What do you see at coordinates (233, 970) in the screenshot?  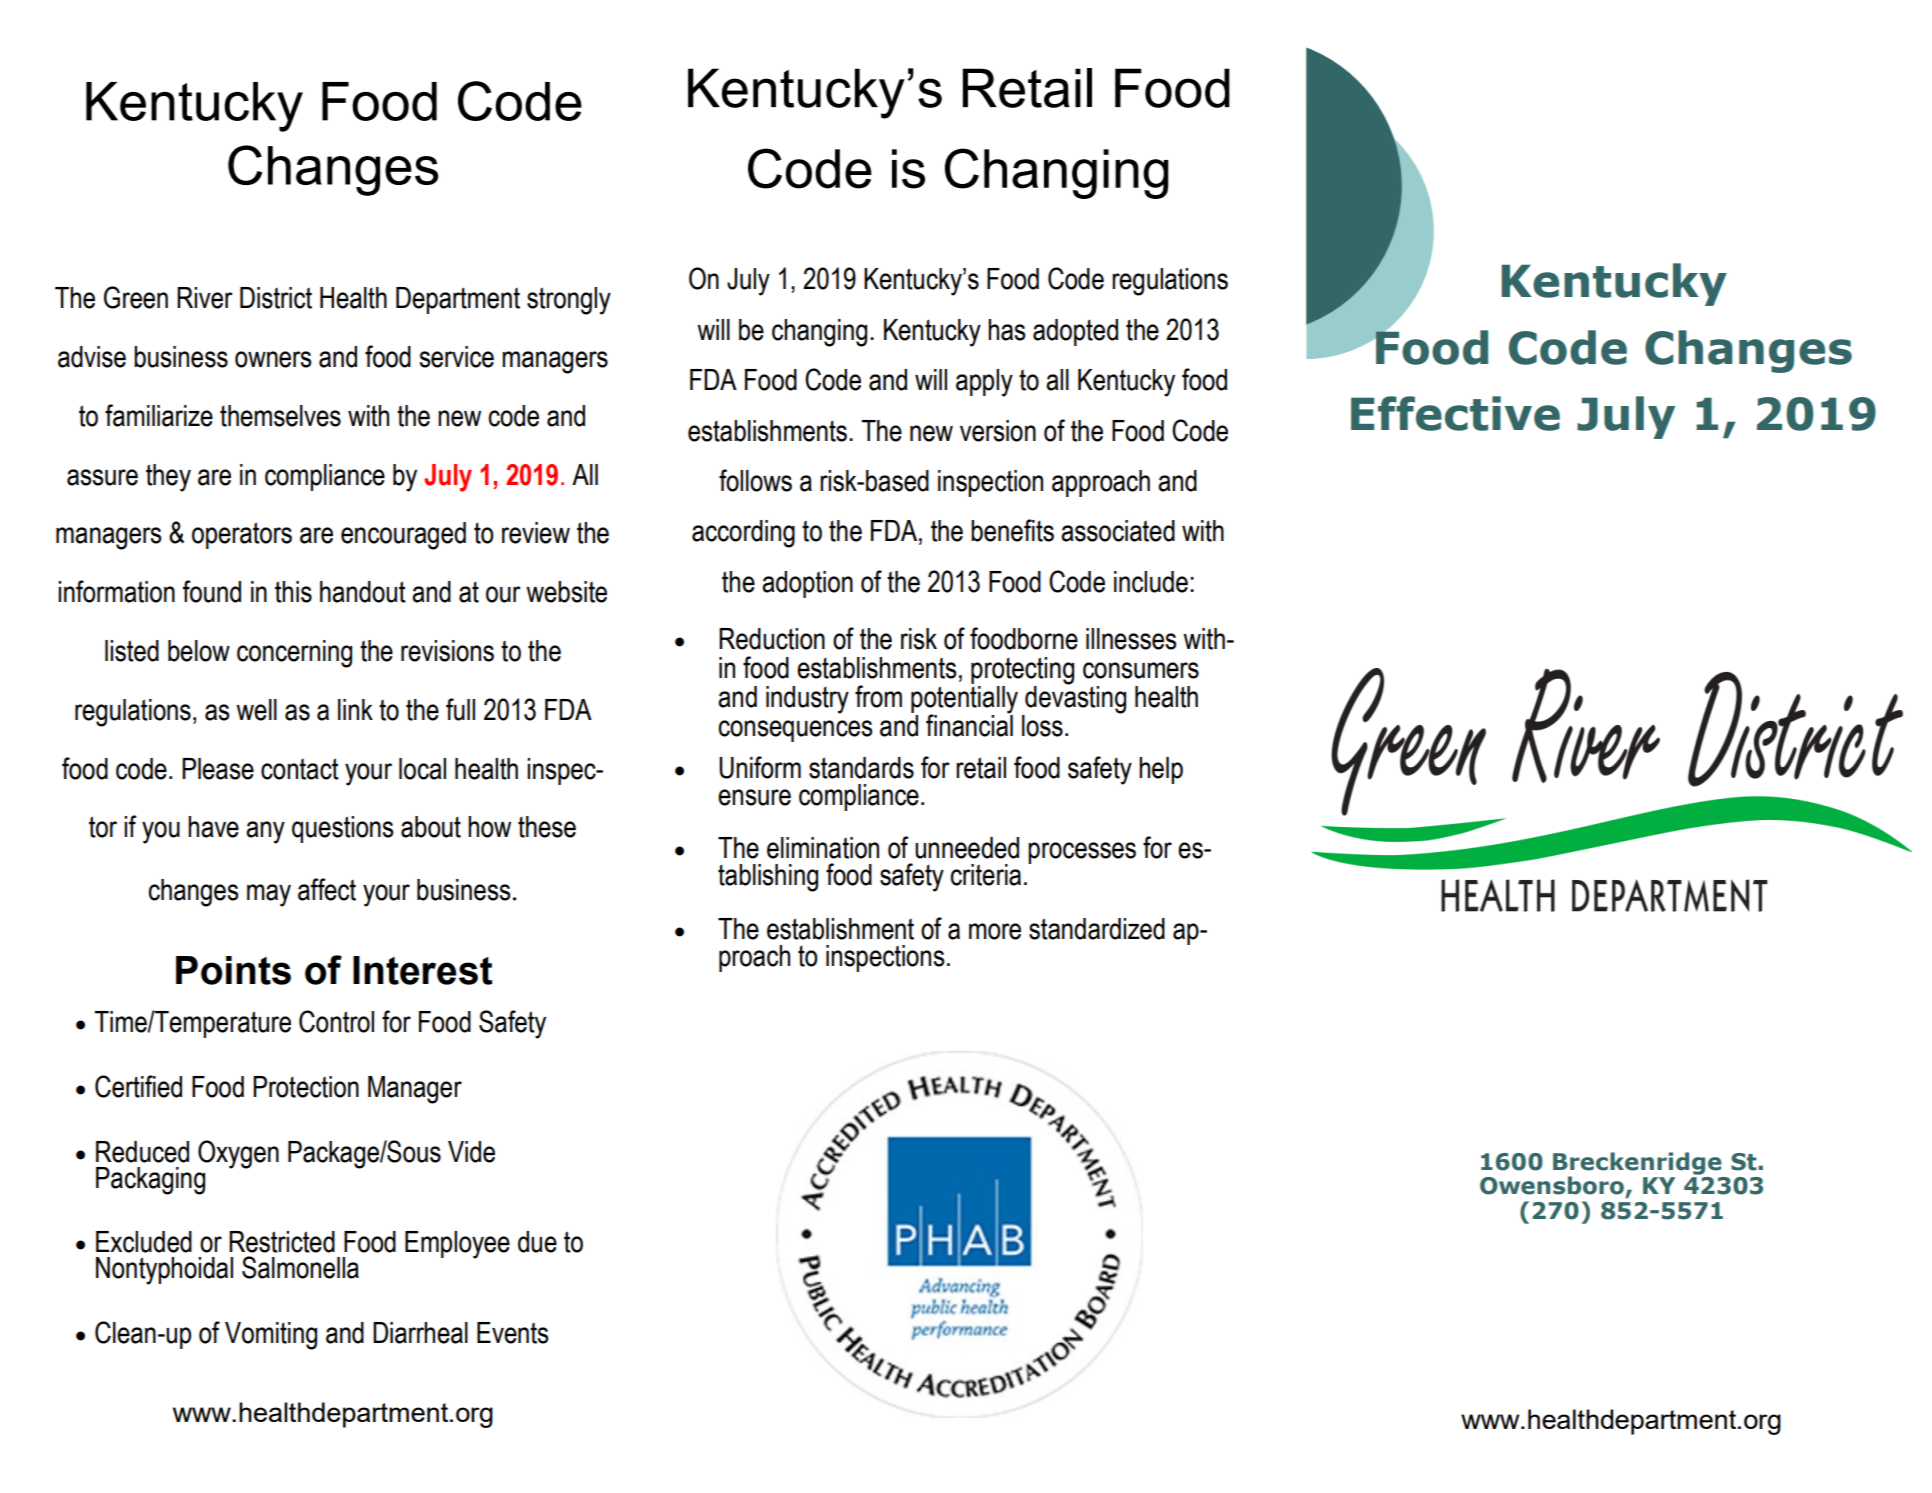 I see `Points` at bounding box center [233, 970].
